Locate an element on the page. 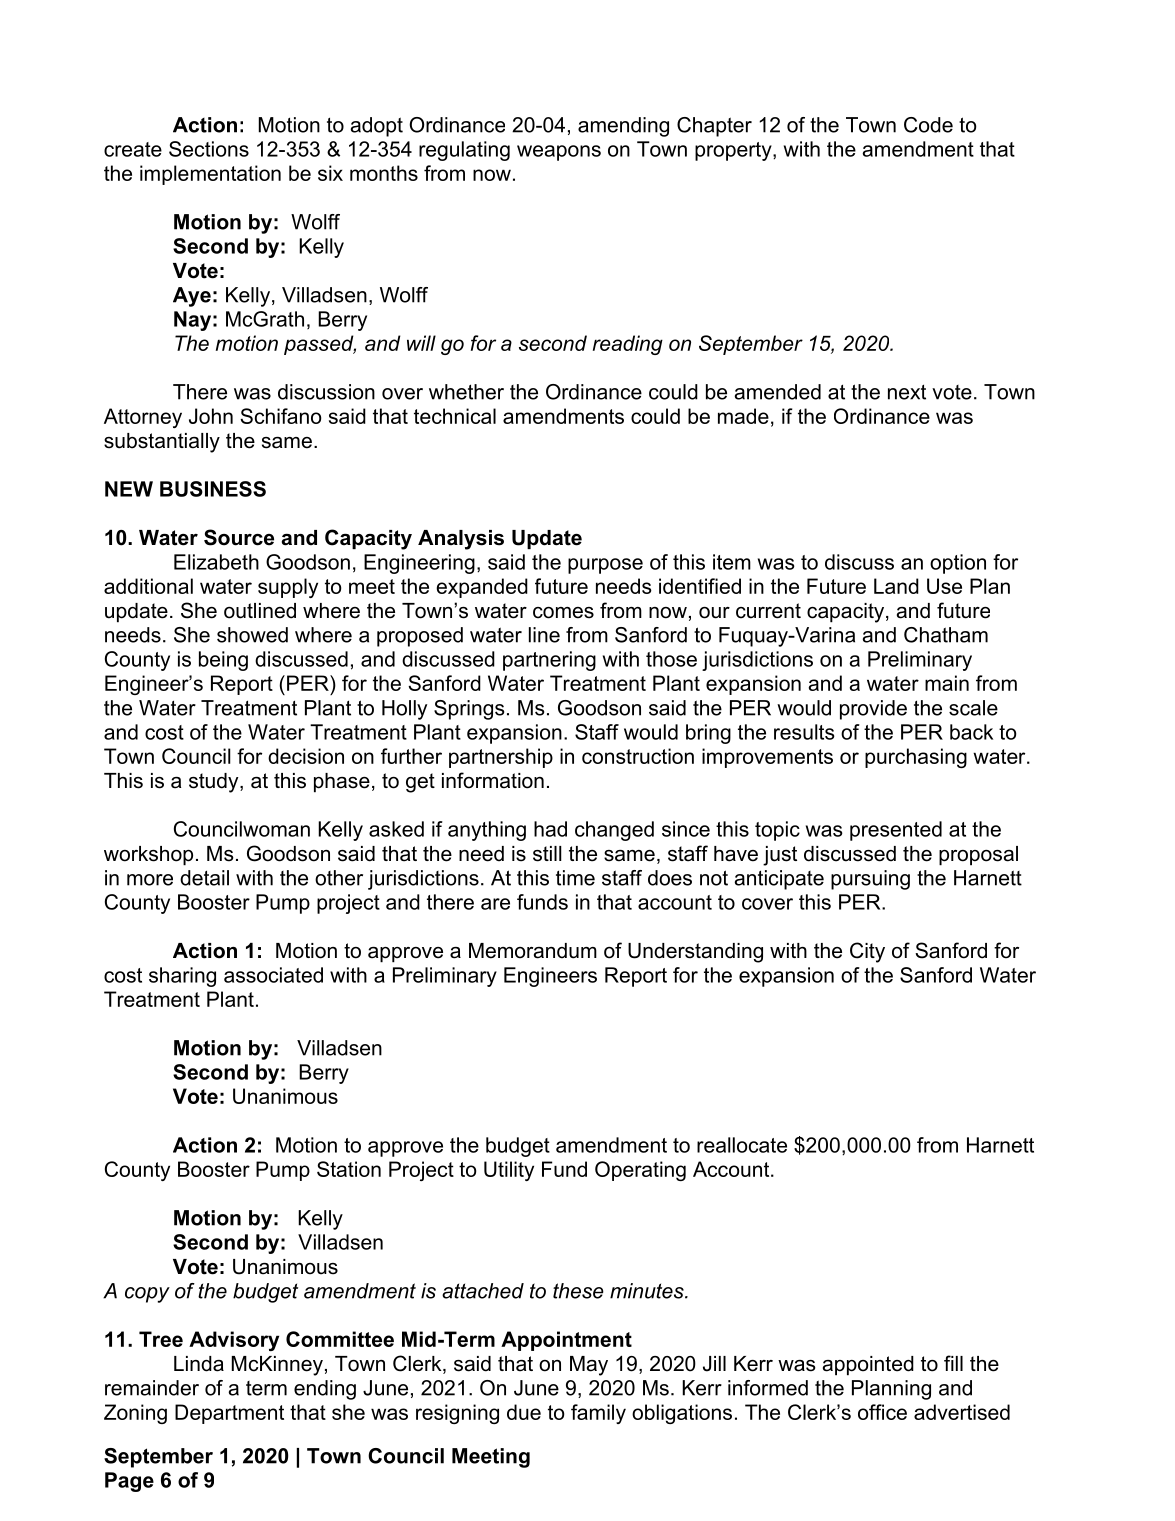  Code is located at coordinates (928, 125).
